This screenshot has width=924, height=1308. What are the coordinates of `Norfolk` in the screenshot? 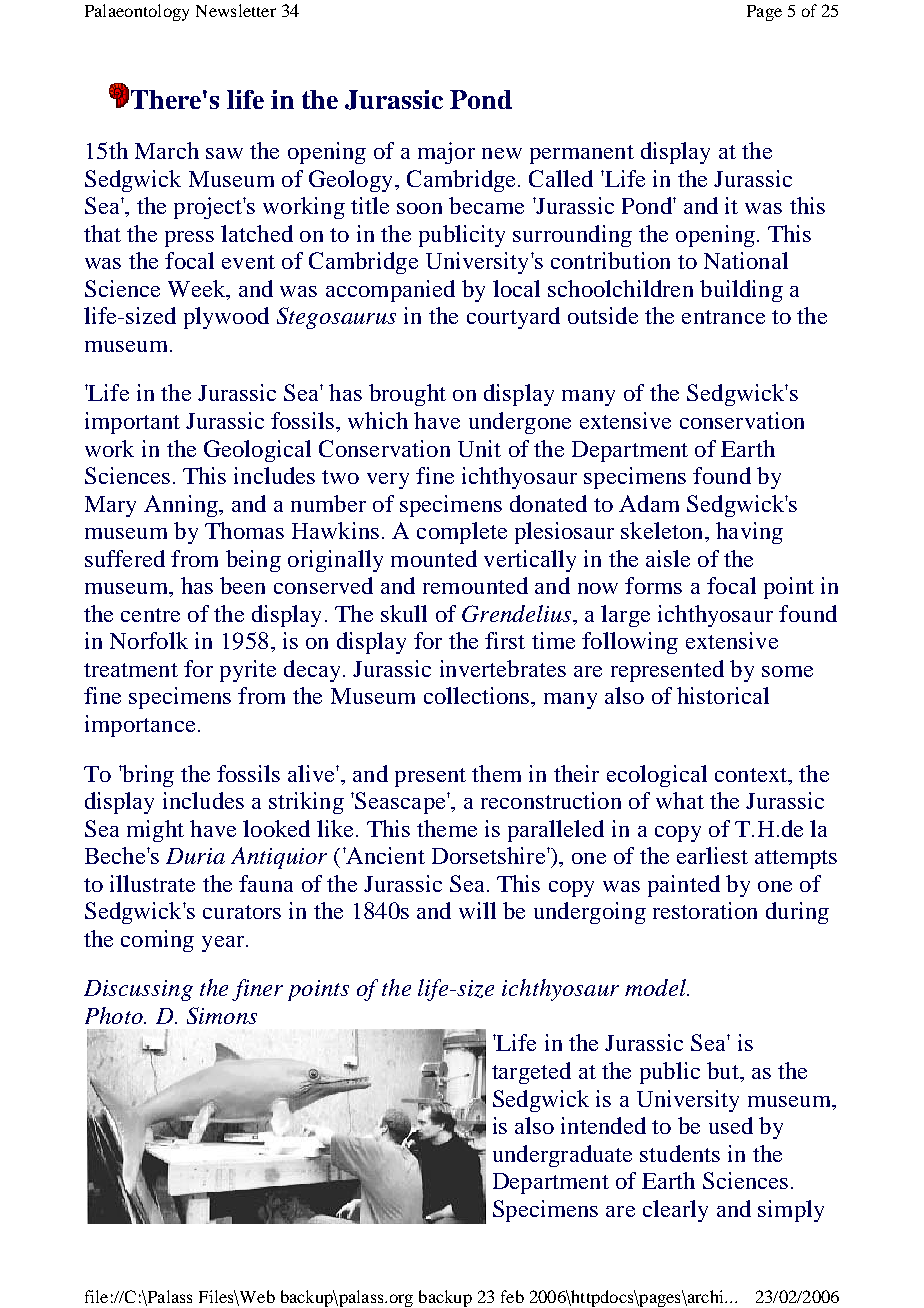 It's located at (149, 640).
